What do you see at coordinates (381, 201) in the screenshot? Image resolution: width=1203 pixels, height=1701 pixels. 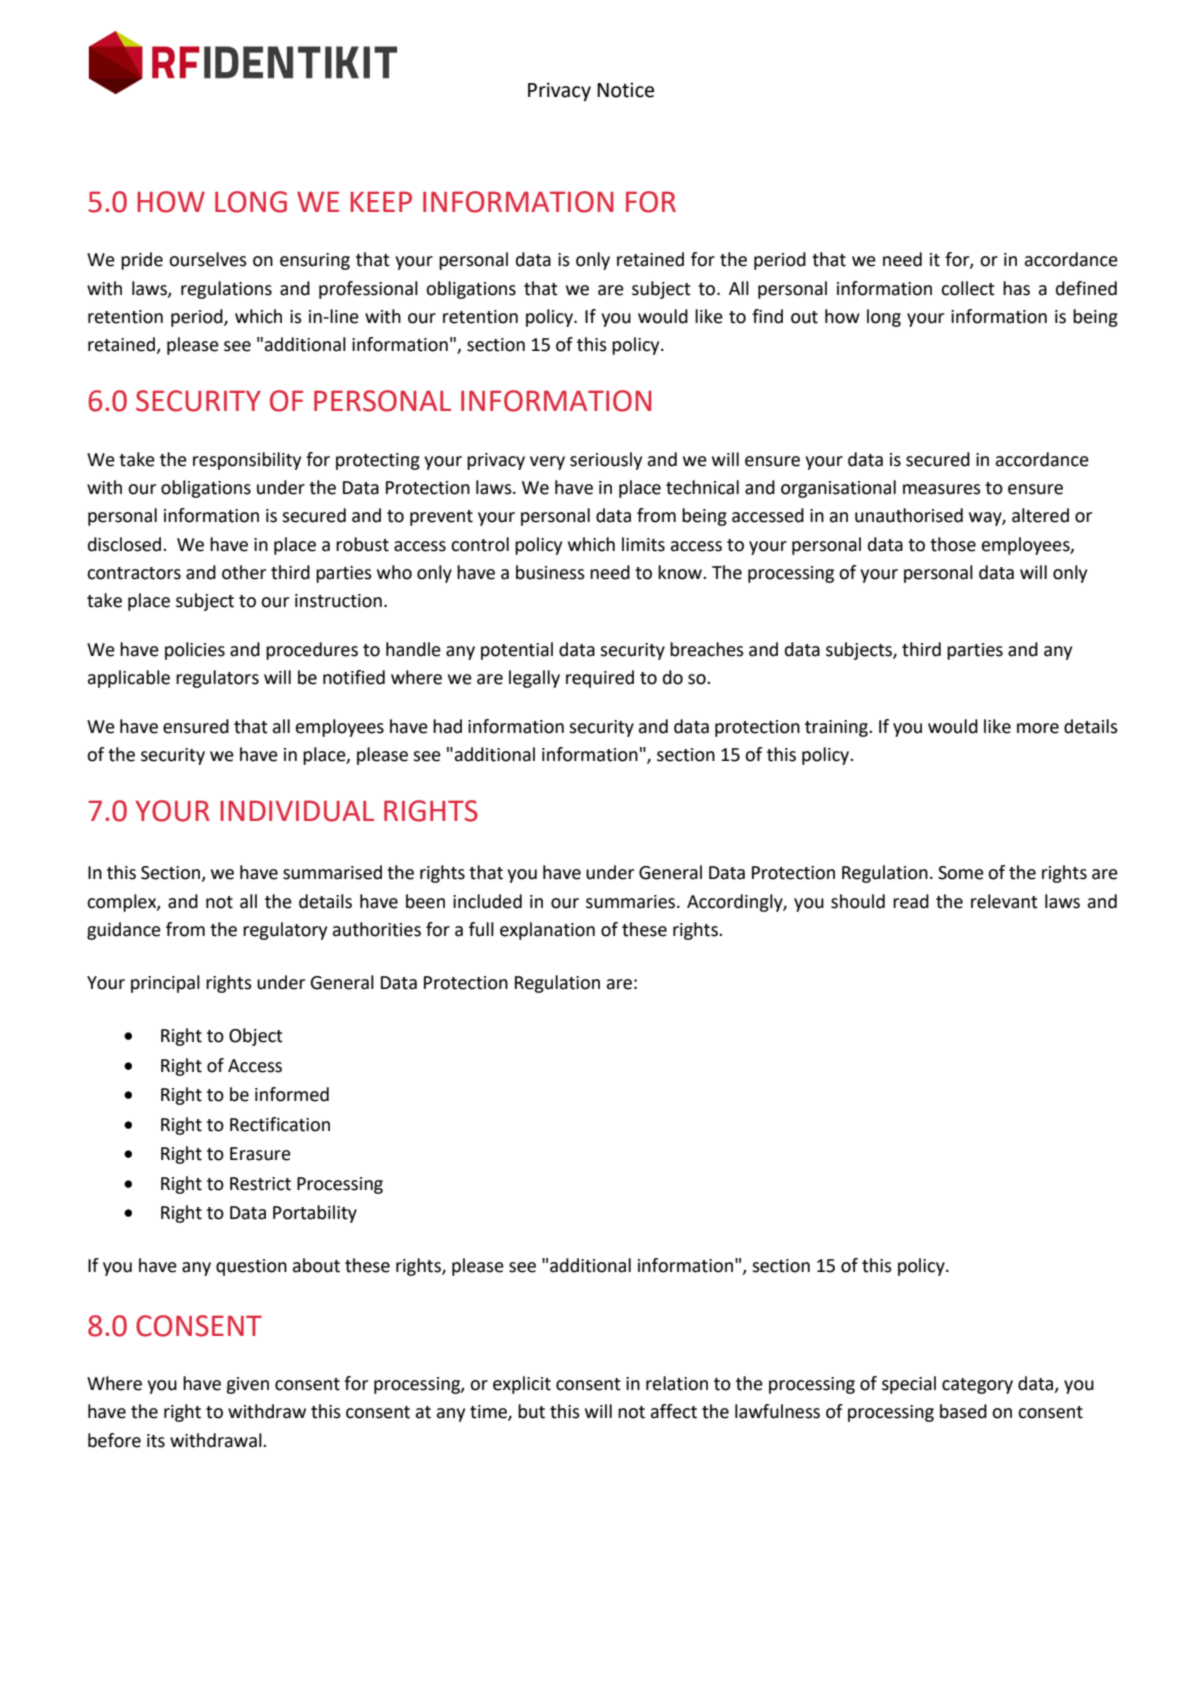 I see `KEEP` at bounding box center [381, 201].
